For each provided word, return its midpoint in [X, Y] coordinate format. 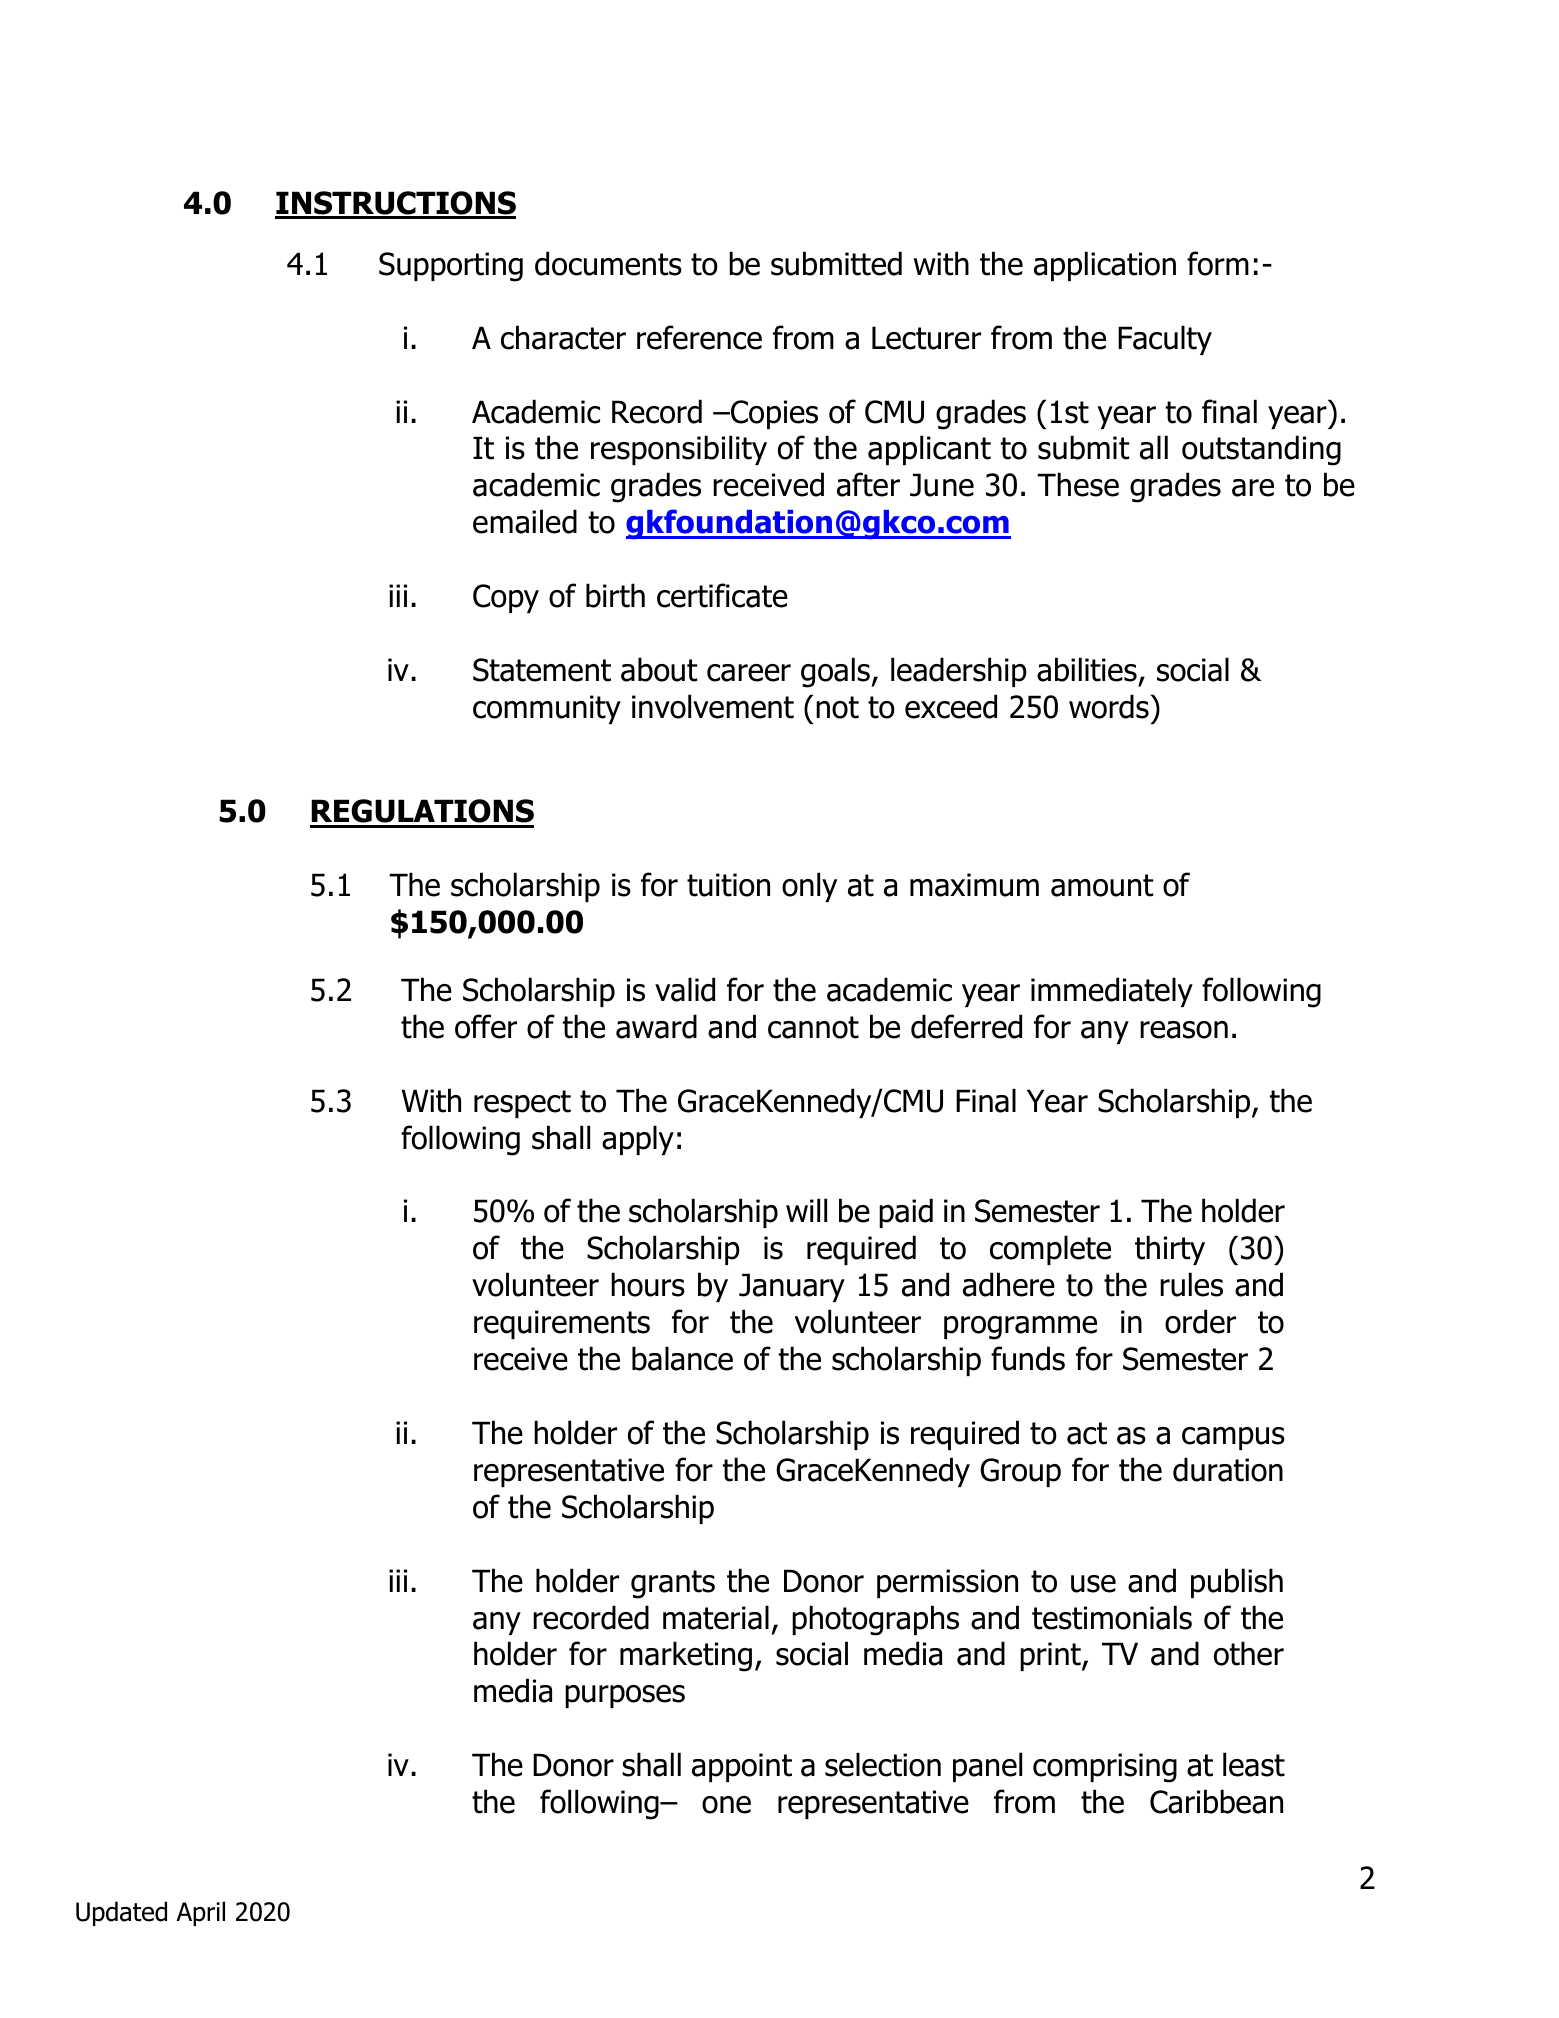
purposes [625, 1696]
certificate [722, 595]
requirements [562, 1324]
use [1093, 1584]
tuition [728, 885]
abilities [1087, 669]
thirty [1170, 1250]
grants [673, 1584]
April [200, 1913]
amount [1102, 885]
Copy [506, 598]
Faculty [1165, 340]
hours [648, 1284]
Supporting [451, 267]
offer [486, 1026]
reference [699, 337]
